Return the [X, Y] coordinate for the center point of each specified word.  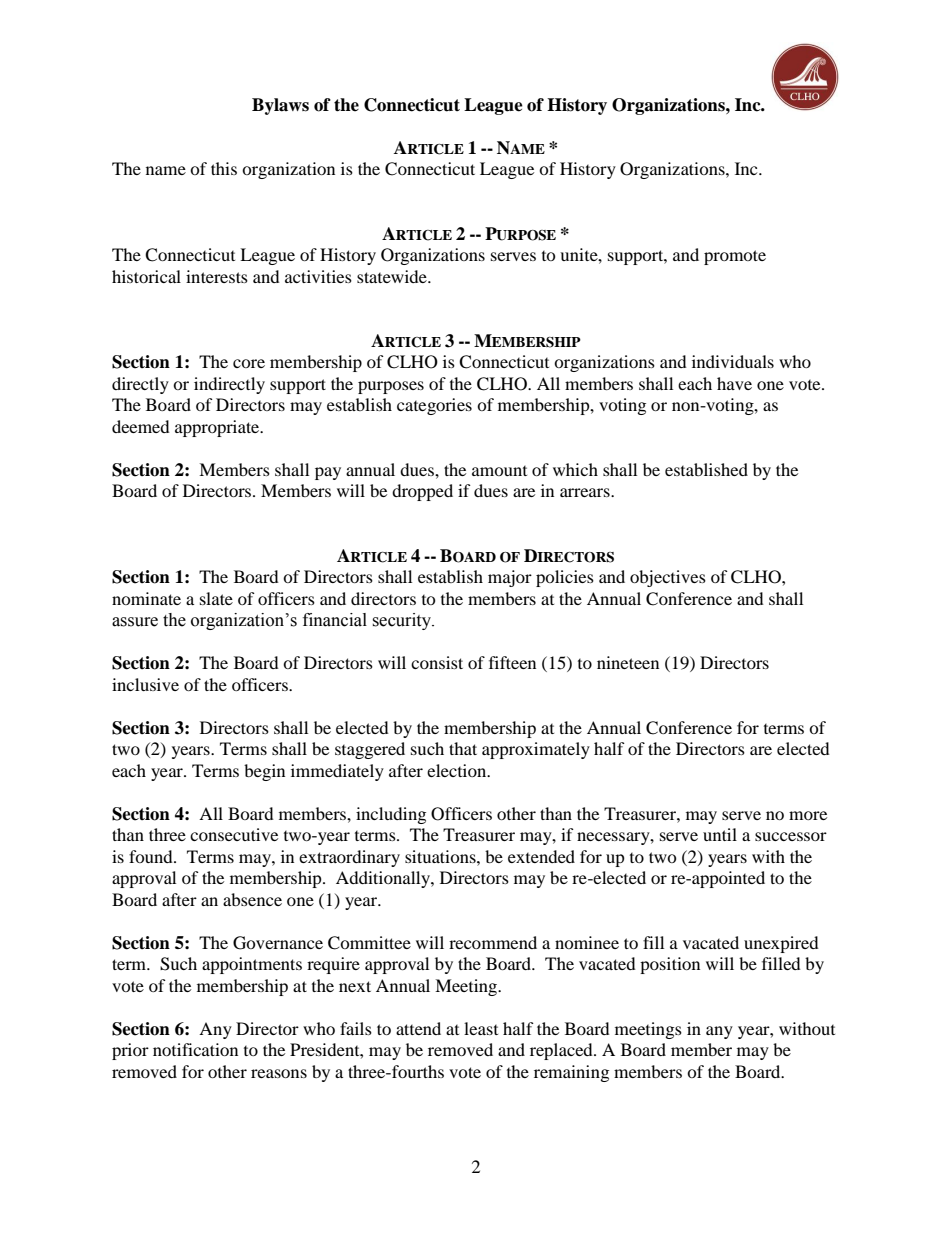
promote [735, 257]
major [510, 578]
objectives [668, 578]
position [670, 965]
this [224, 168]
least [481, 1028]
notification [195, 1049]
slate [216, 598]
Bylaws [280, 106]
